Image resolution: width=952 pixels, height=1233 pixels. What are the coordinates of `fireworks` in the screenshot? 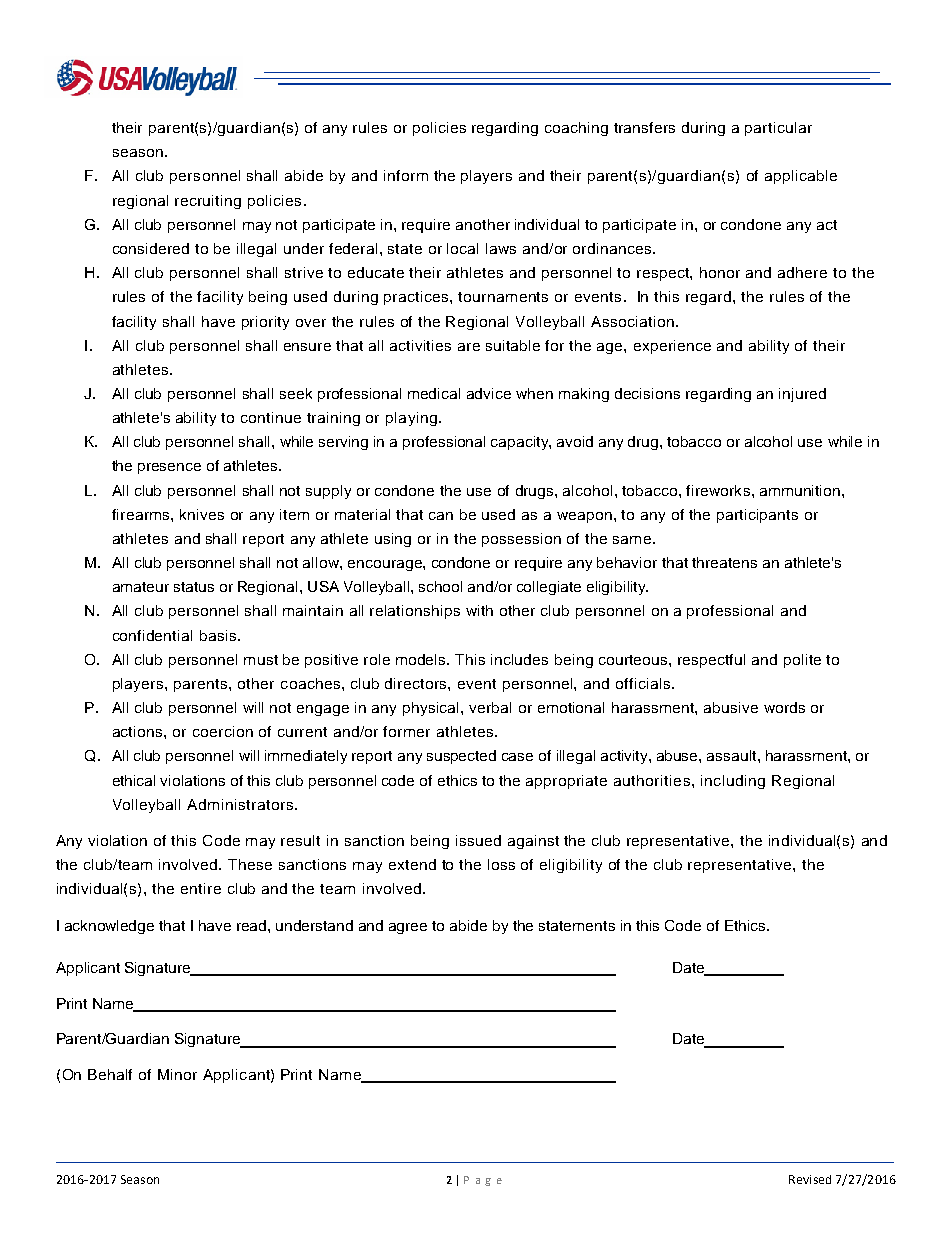 It's located at (718, 490).
